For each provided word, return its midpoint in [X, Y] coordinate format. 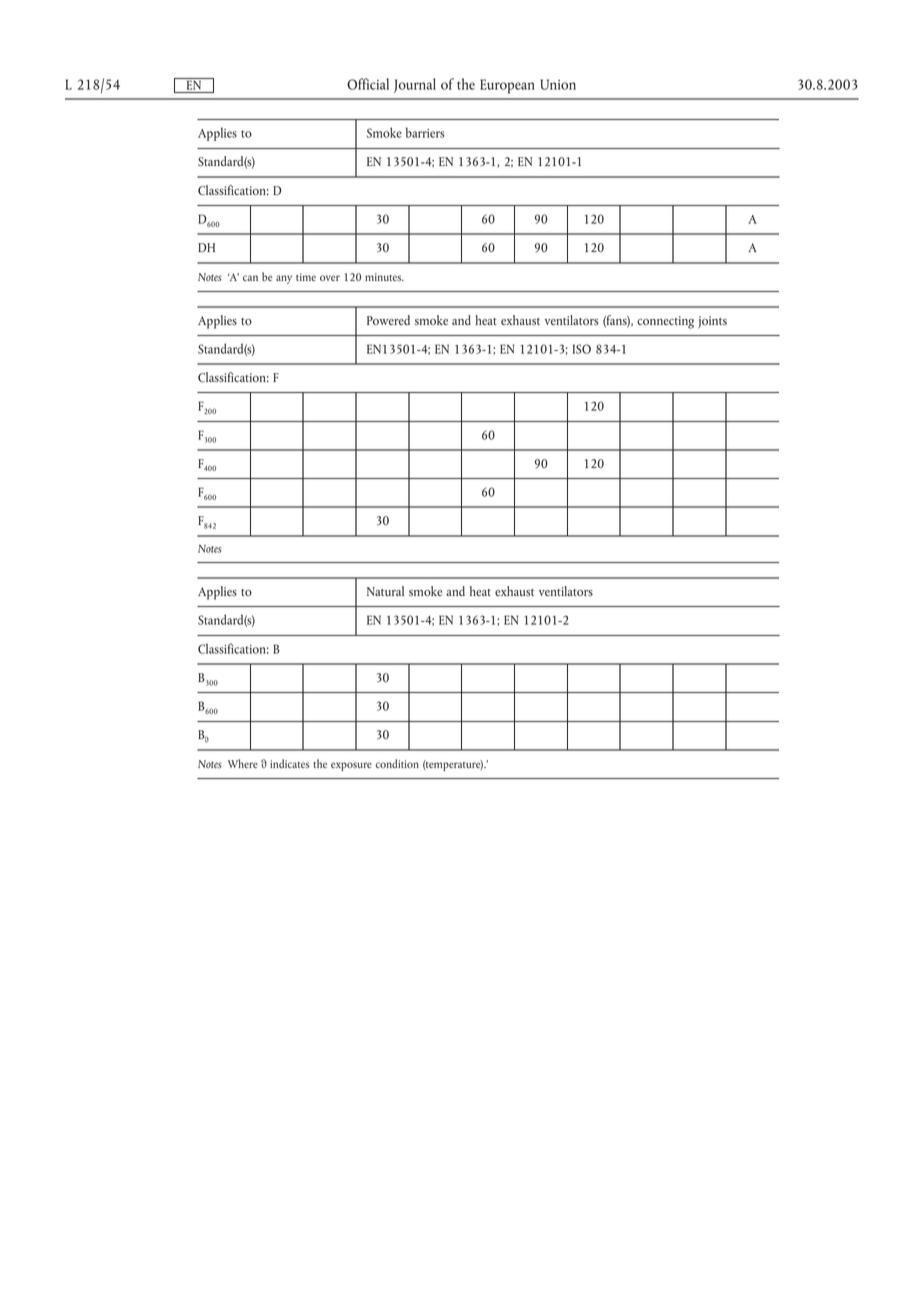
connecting [665, 322]
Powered [388, 320]
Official [368, 84]
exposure [351, 766]
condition [397, 763]
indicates [290, 763]
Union [558, 84]
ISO [582, 349]
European [507, 86]
